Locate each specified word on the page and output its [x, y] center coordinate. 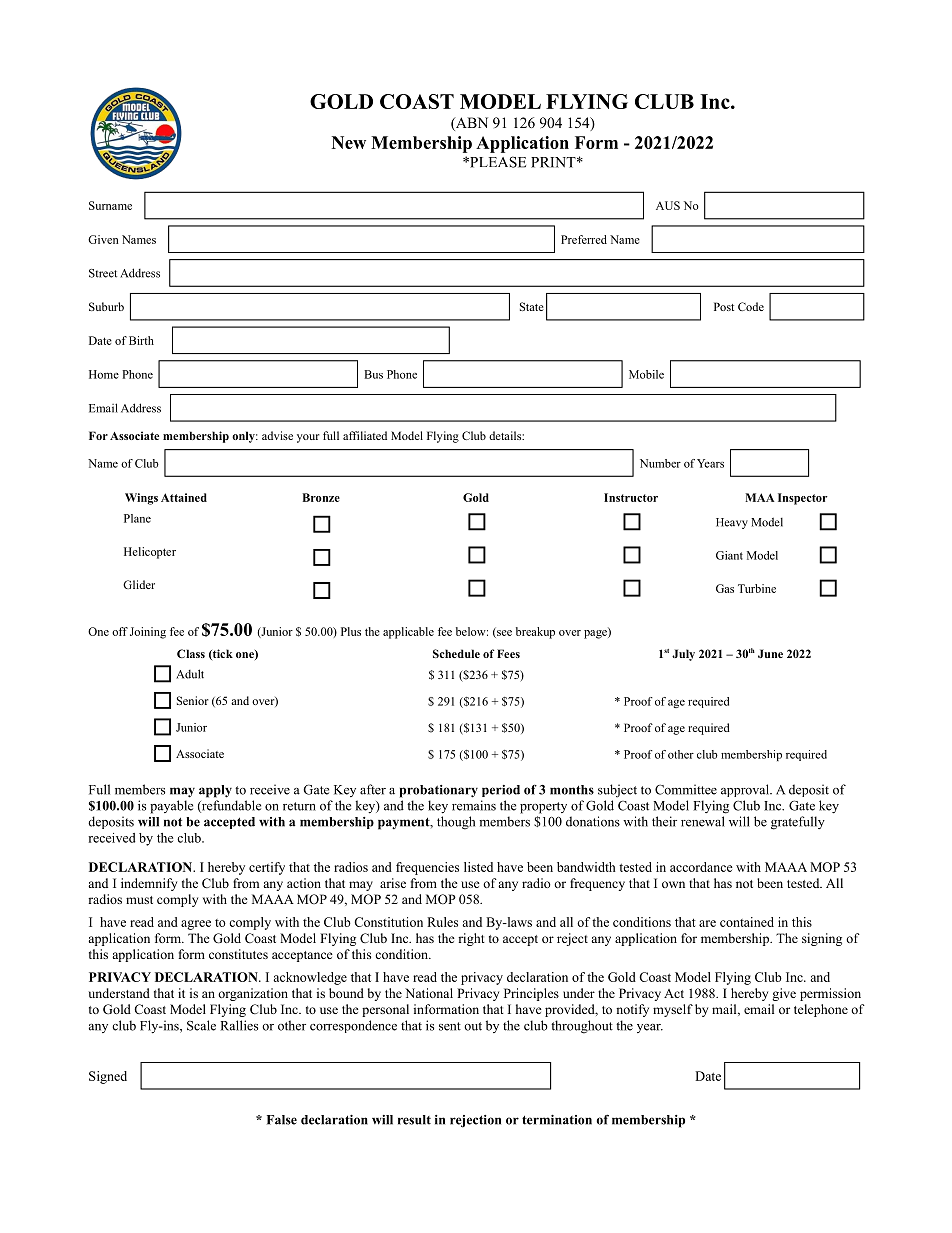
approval [746, 790]
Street [103, 273]
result [414, 1120]
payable [171, 807]
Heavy [732, 523]
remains [474, 805]
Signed [108, 1077]
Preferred [584, 239]
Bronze [321, 497]
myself [673, 1010]
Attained [184, 497]
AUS [668, 205]
